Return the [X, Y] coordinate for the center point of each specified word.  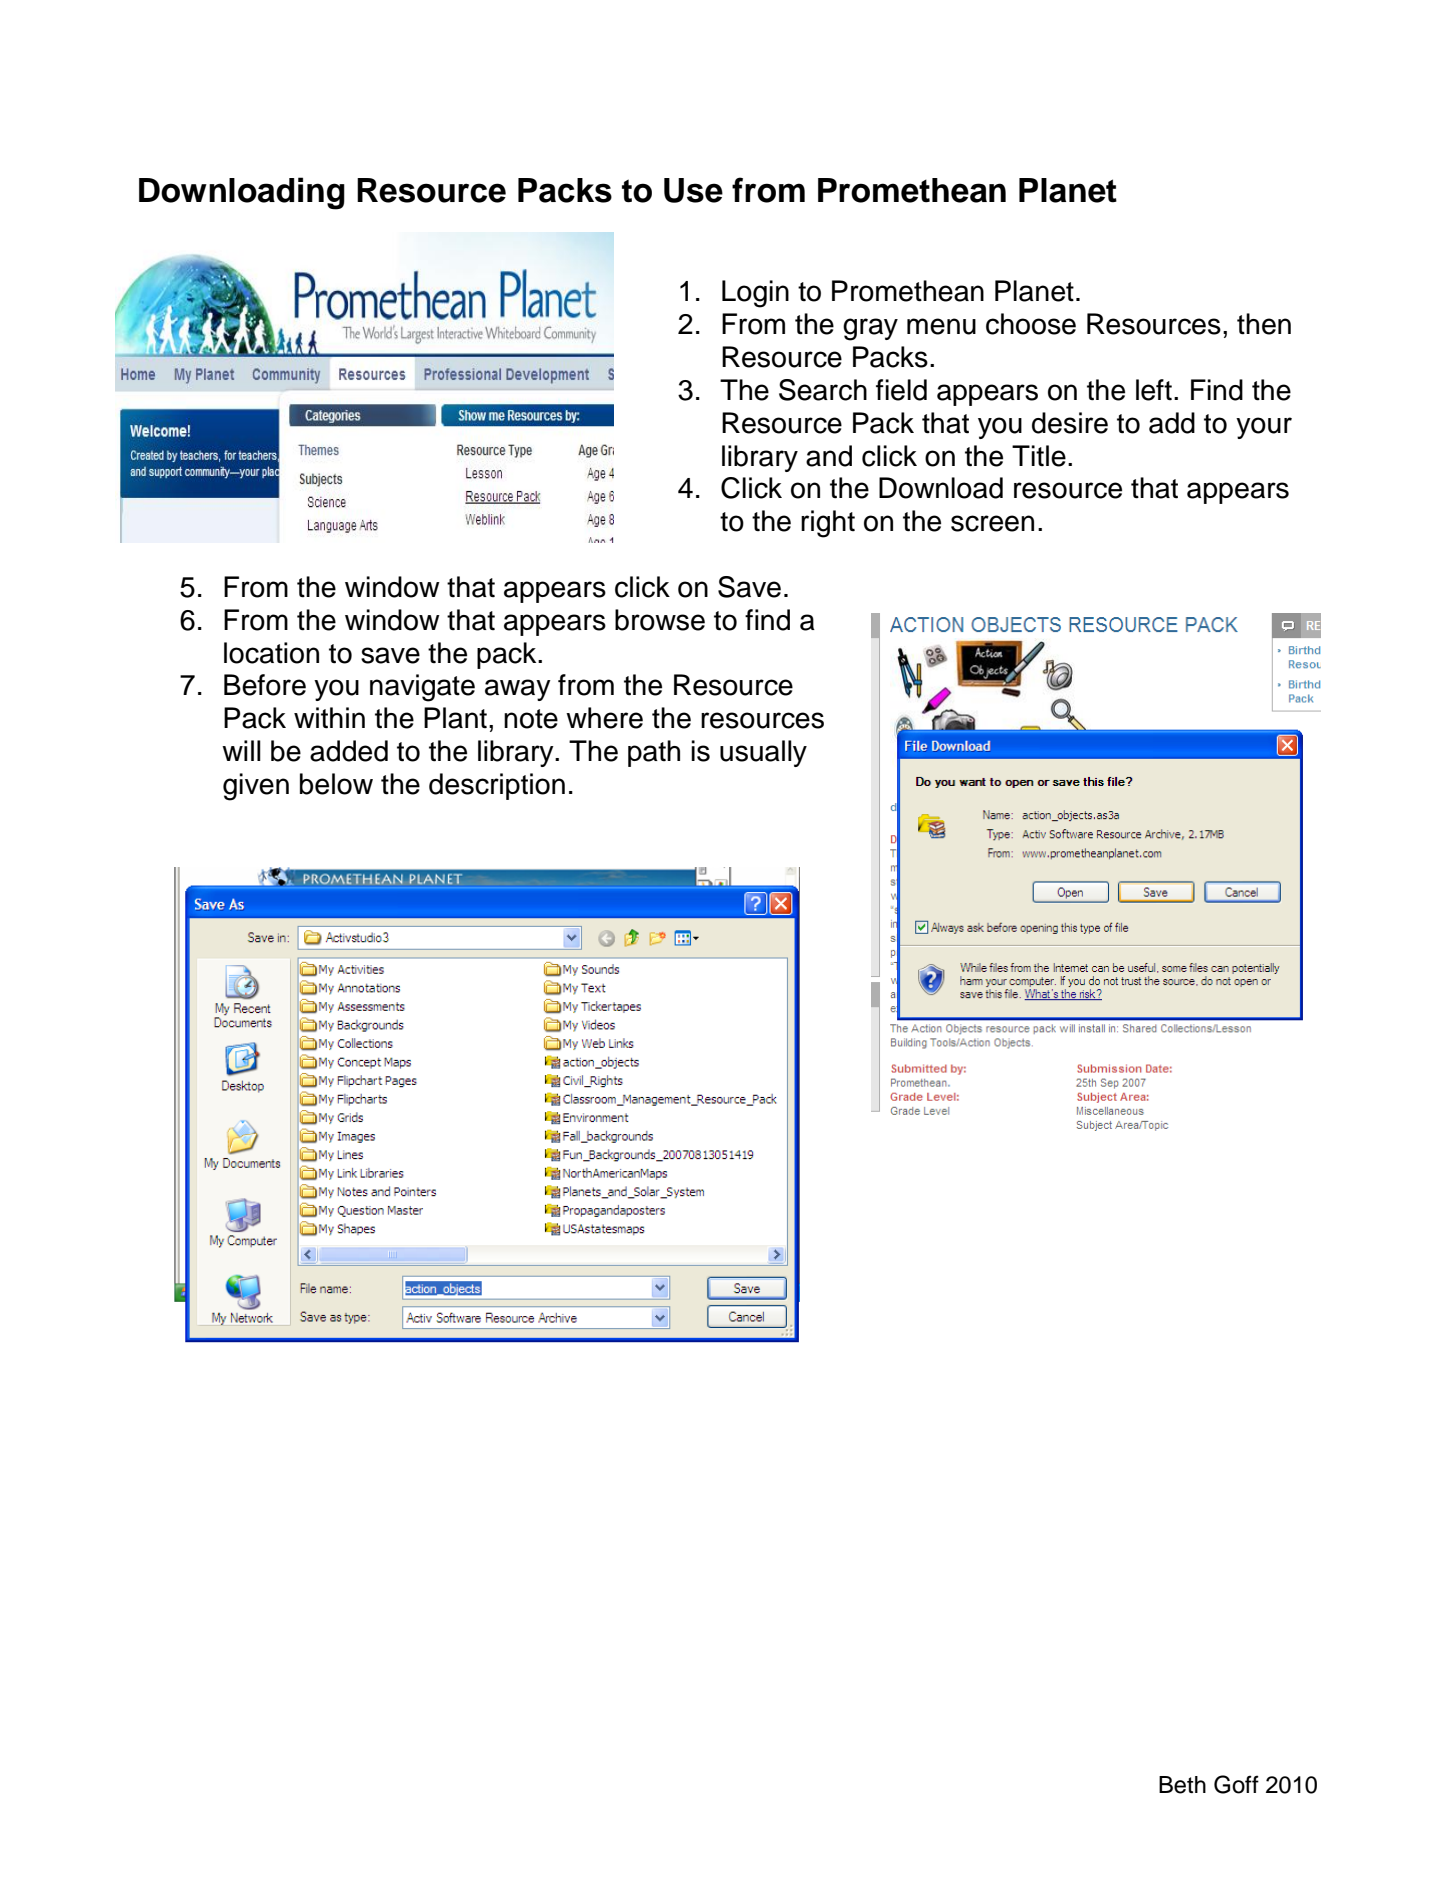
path [654, 753]
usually [763, 753]
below [336, 784]
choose [1031, 324]
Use [693, 190]
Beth [1182, 1785]
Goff [1236, 1784]
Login [755, 294]
